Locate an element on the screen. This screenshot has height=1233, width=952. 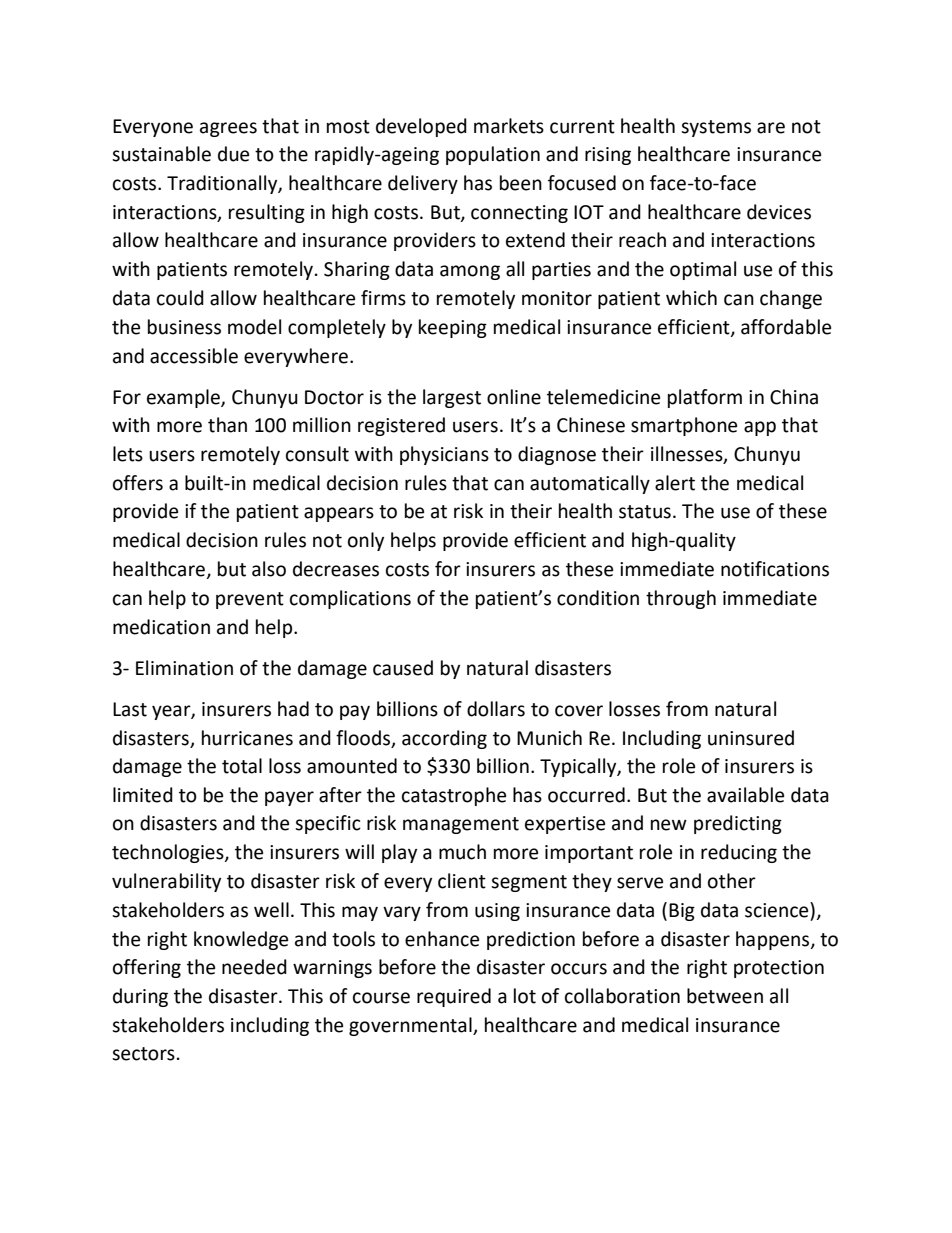
than is located at coordinates (227, 425).
